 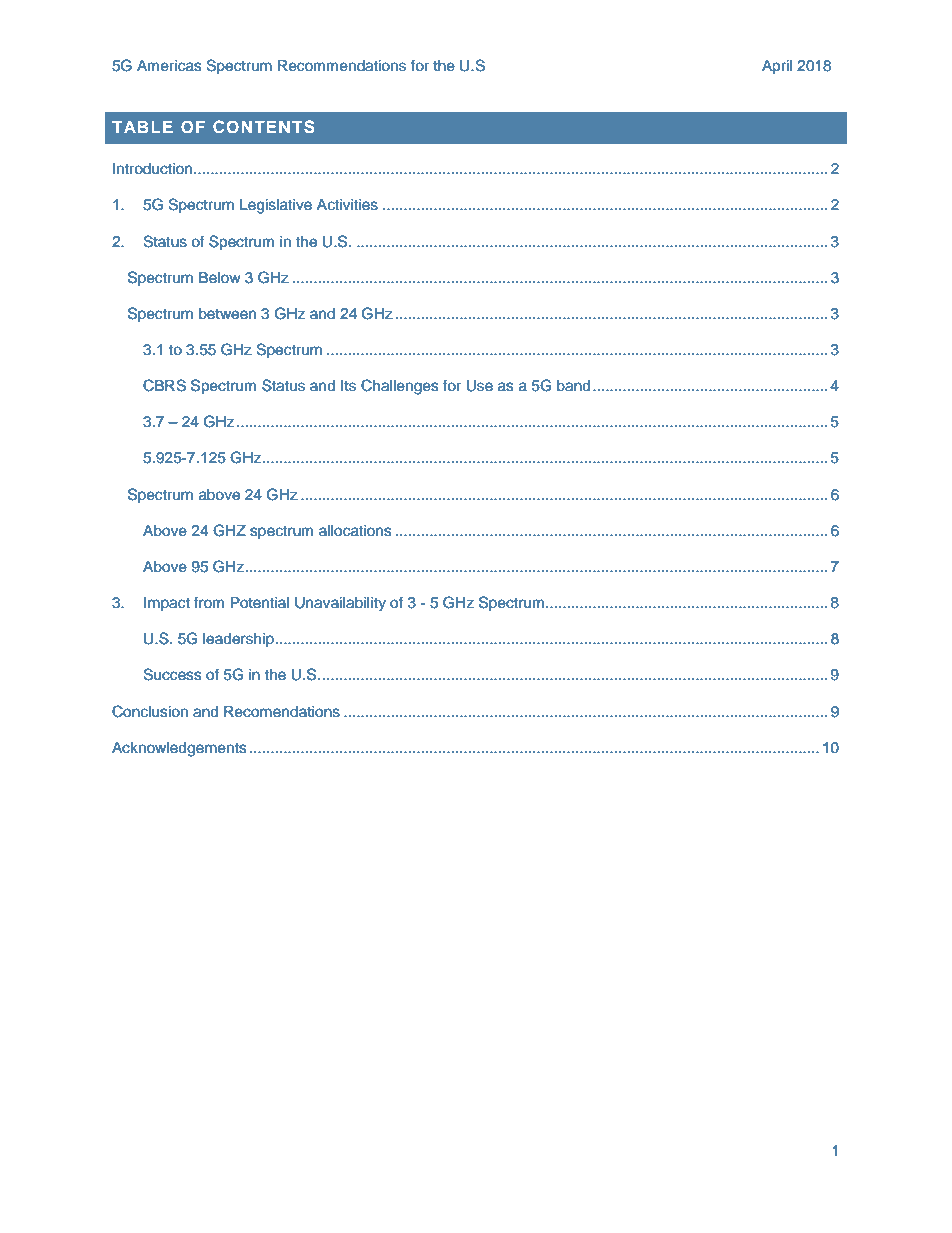 What do you see at coordinates (179, 749) in the screenshot?
I see `Acknowledgements` at bounding box center [179, 749].
